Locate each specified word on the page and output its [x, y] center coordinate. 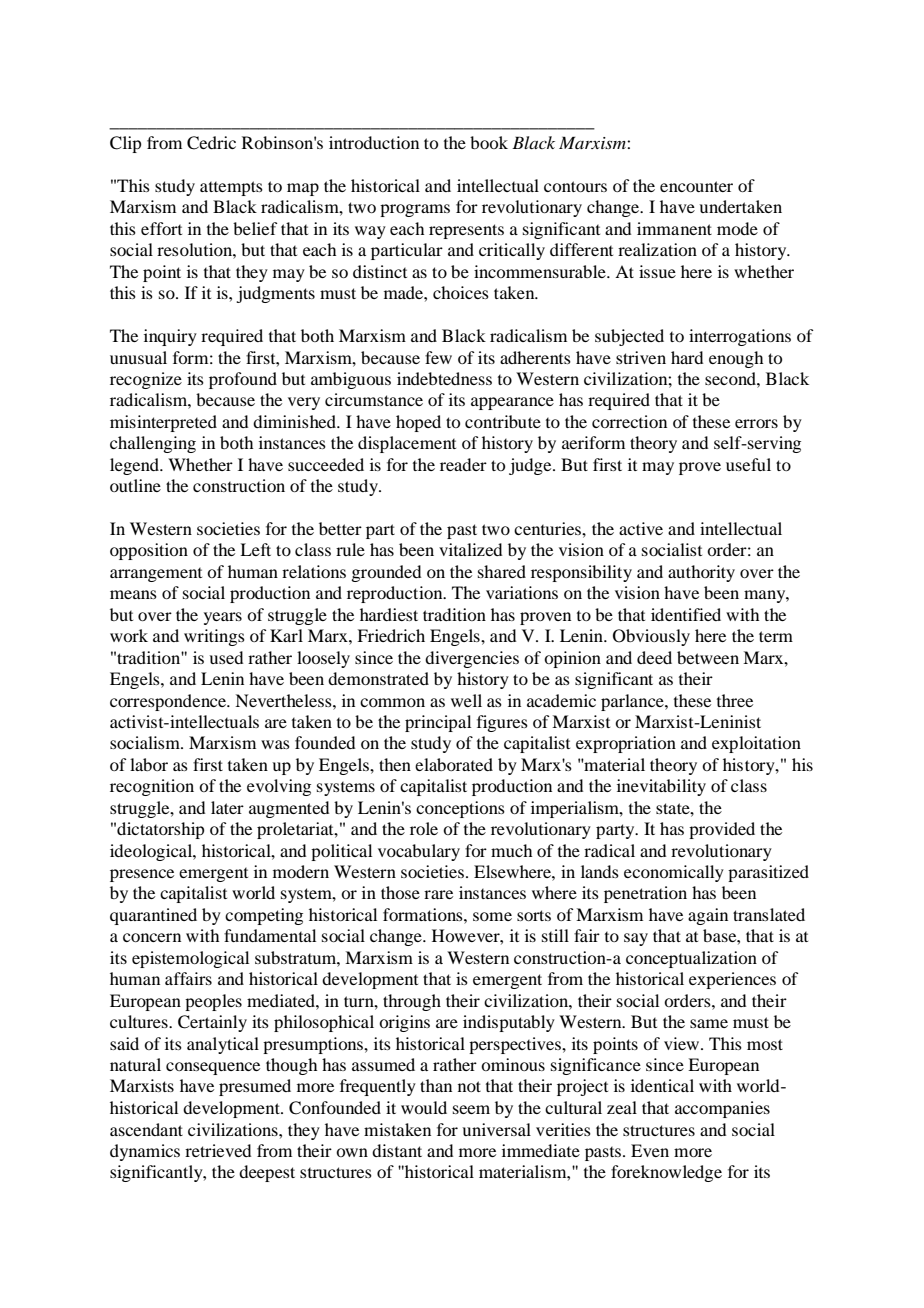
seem [471, 1109]
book [489, 142]
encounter [696, 186]
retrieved [218, 1150]
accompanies [722, 1109]
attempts [231, 188]
